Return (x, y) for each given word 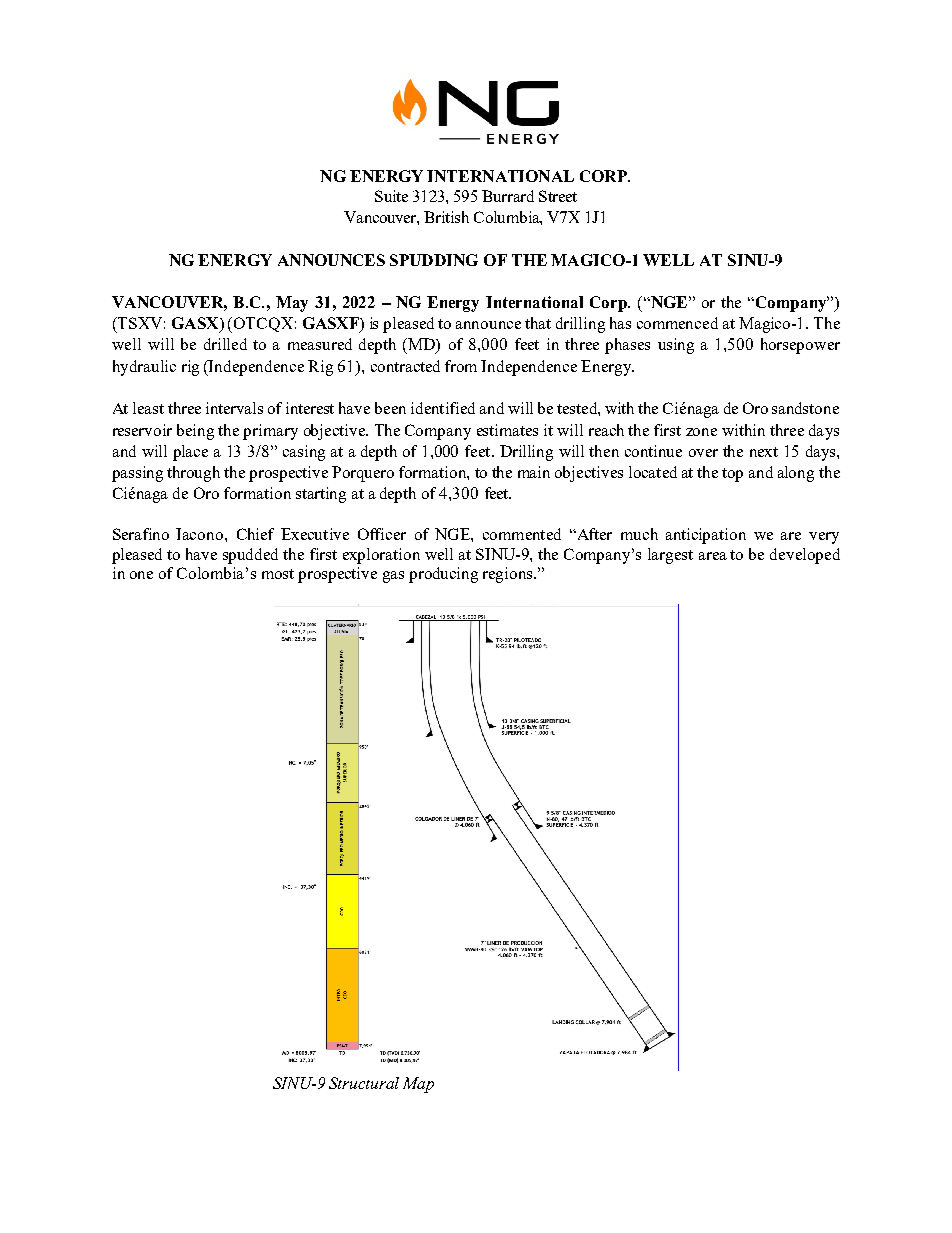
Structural (364, 1083)
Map (418, 1085)
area (713, 556)
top (732, 475)
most (278, 574)
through (193, 474)
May (292, 304)
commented (522, 534)
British (446, 217)
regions (509, 575)
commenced (677, 323)
